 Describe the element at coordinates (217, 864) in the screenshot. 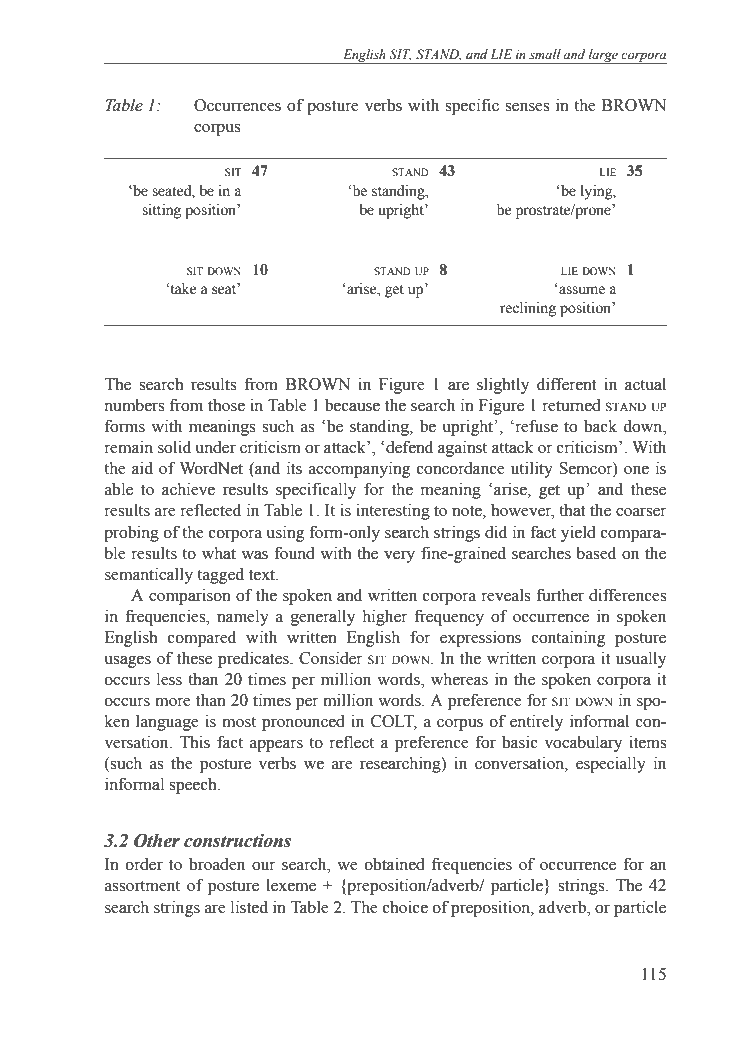

I see `broaden` at that location.
